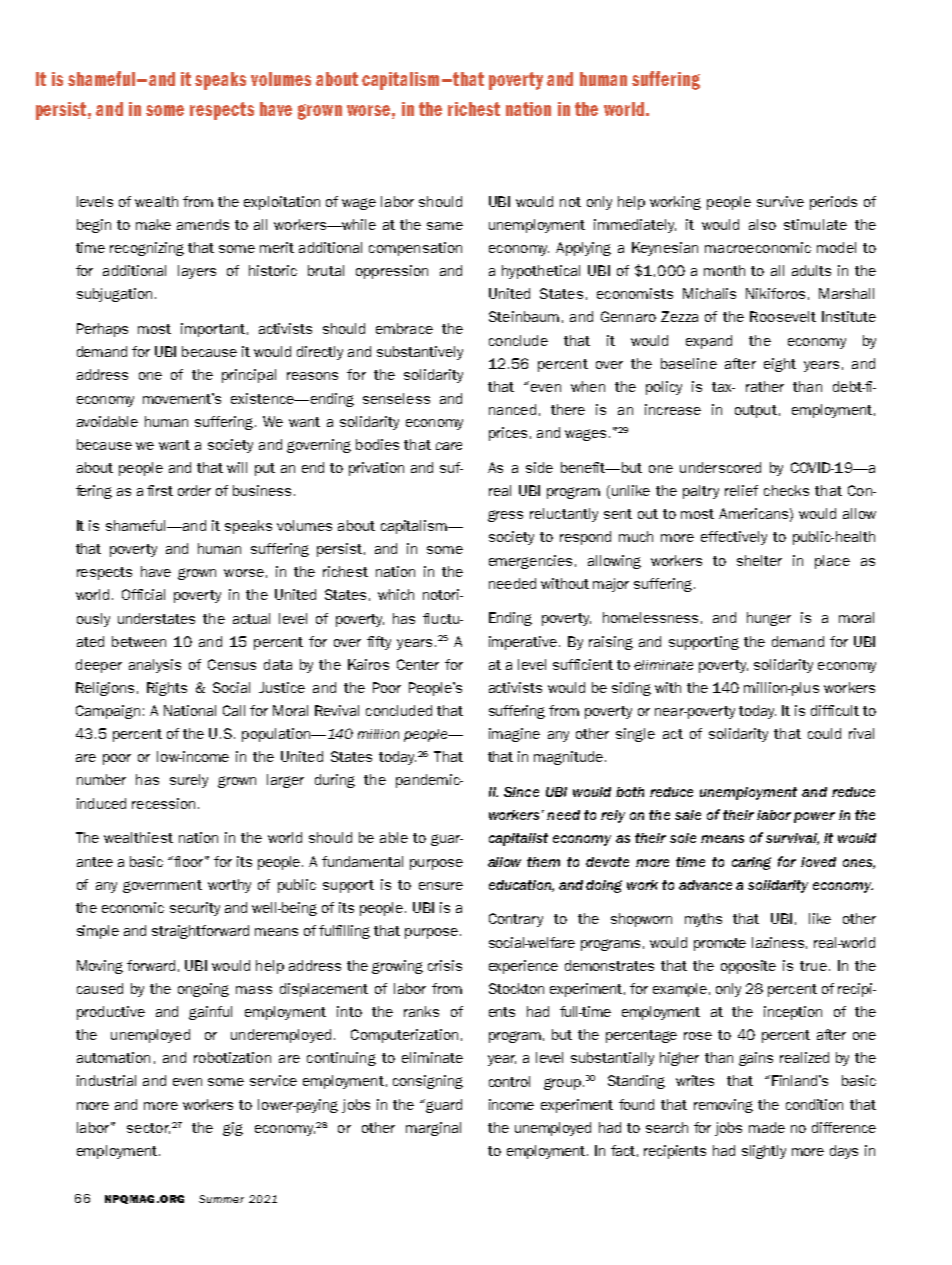 Image resolution: width=952 pixels, height=1265 pixels. I want to click on survival, so click(792, 839).
